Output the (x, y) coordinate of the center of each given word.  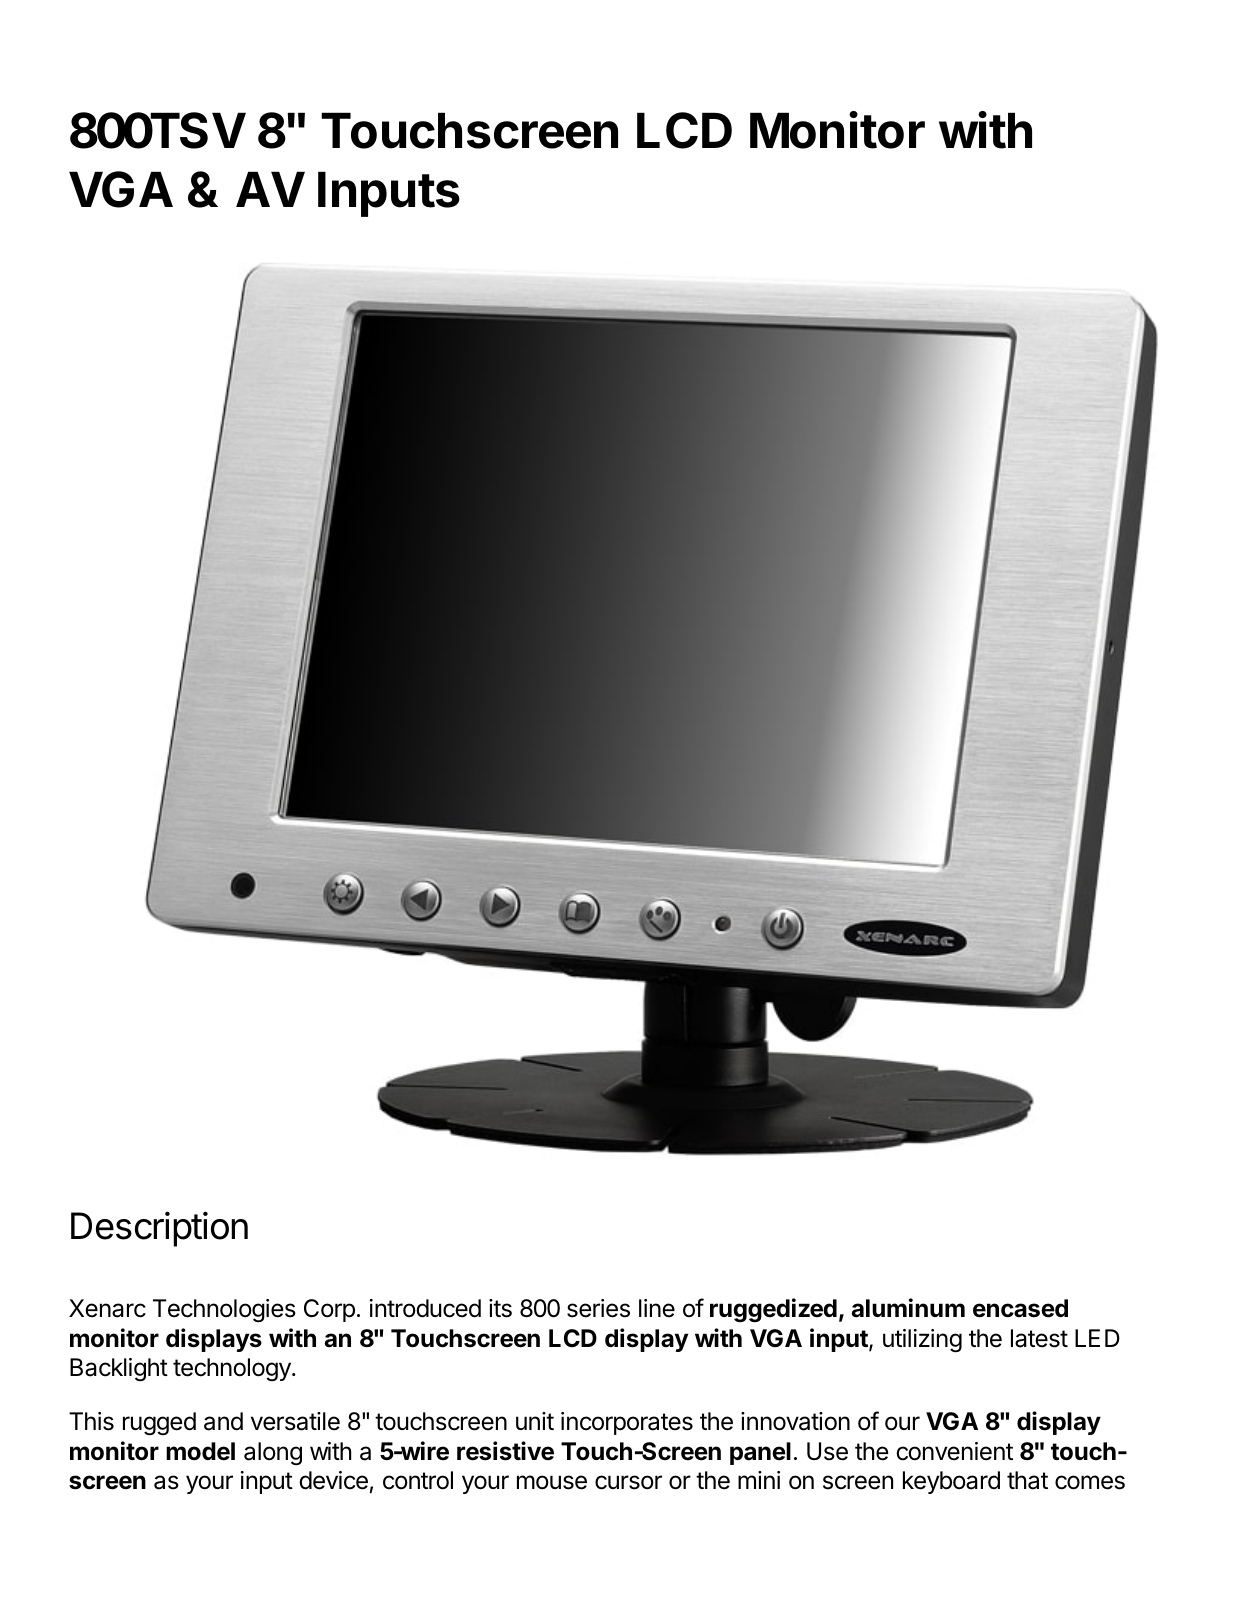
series (598, 1308)
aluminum (908, 1308)
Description (159, 1229)
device (333, 1480)
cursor (628, 1482)
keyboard (951, 1482)
